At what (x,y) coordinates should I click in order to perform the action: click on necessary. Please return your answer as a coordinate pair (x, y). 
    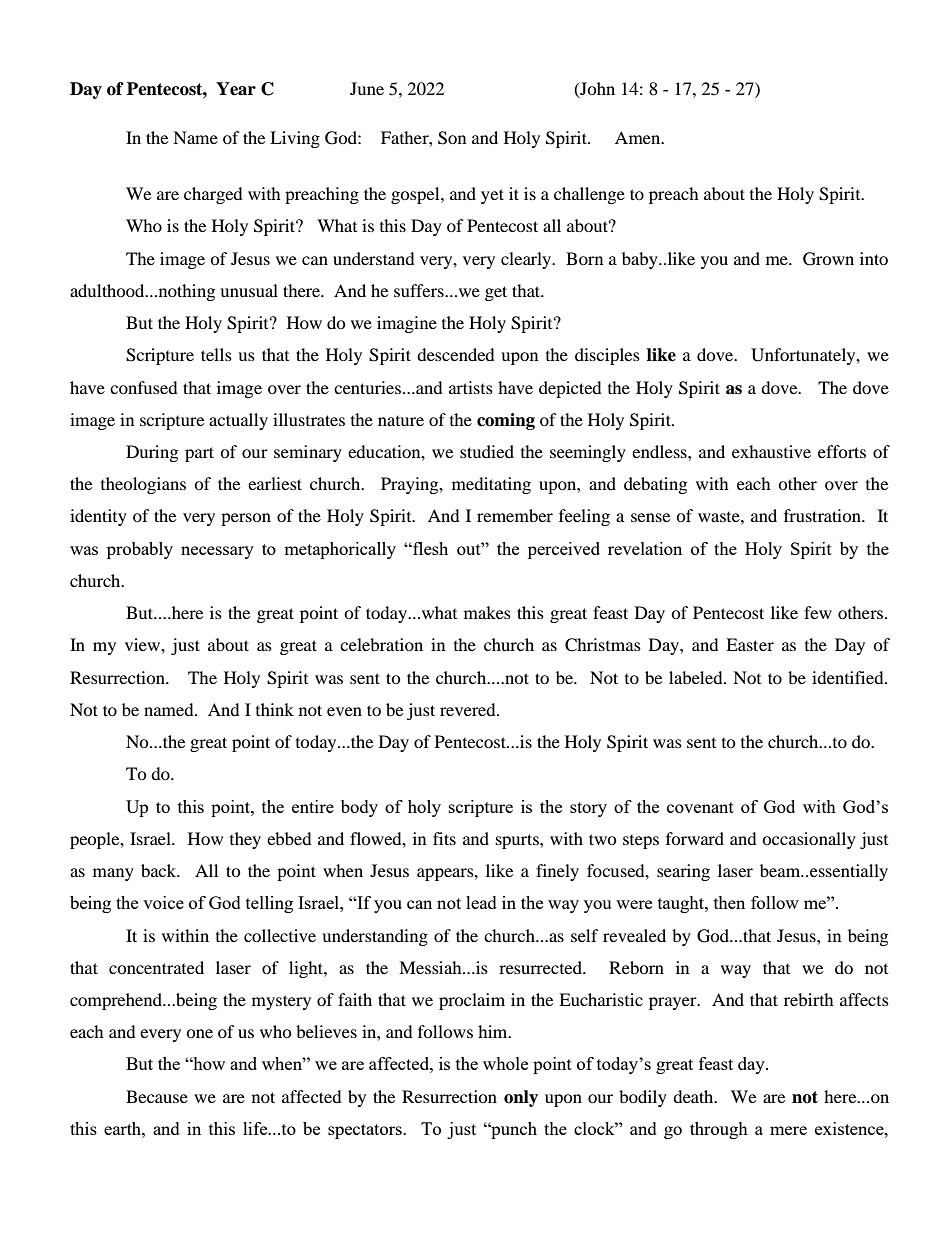
    Looking at the image, I should click on (217, 552).
